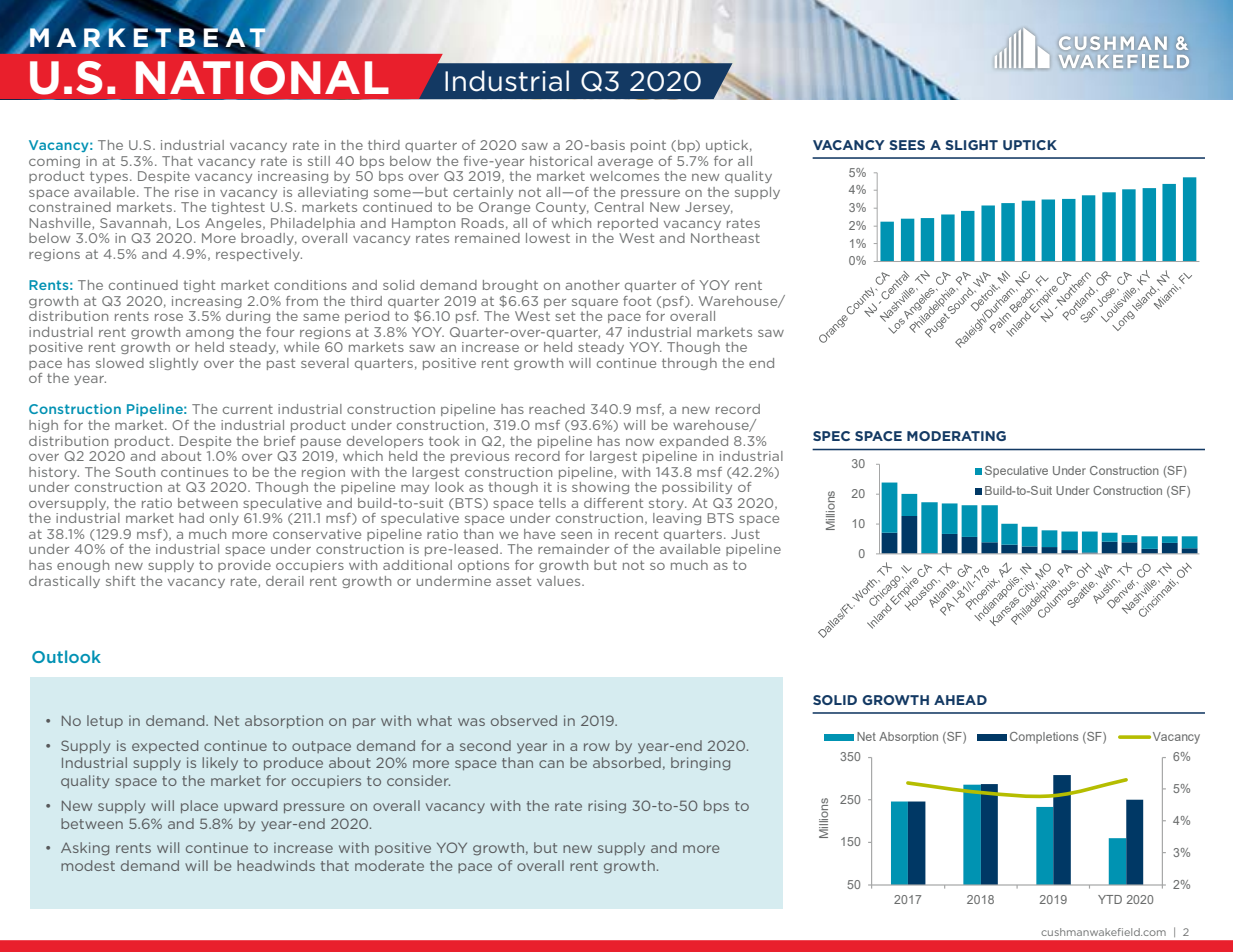 This screenshot has width=1233, height=952. What do you see at coordinates (960, 700) in the screenshot?
I see `AHEAD` at bounding box center [960, 700].
